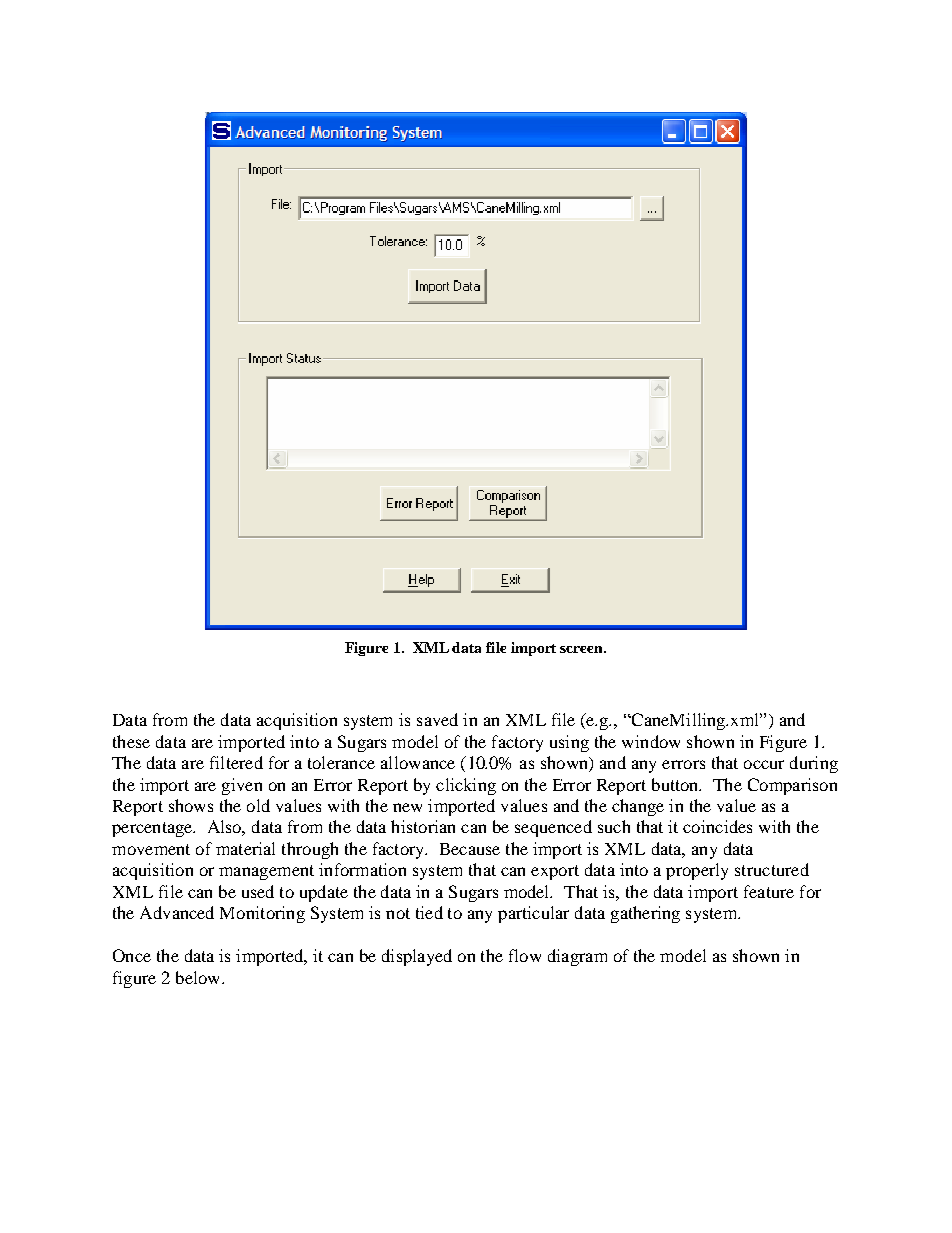 The width and height of the image is (952, 1233). I want to click on material, so click(245, 848).
